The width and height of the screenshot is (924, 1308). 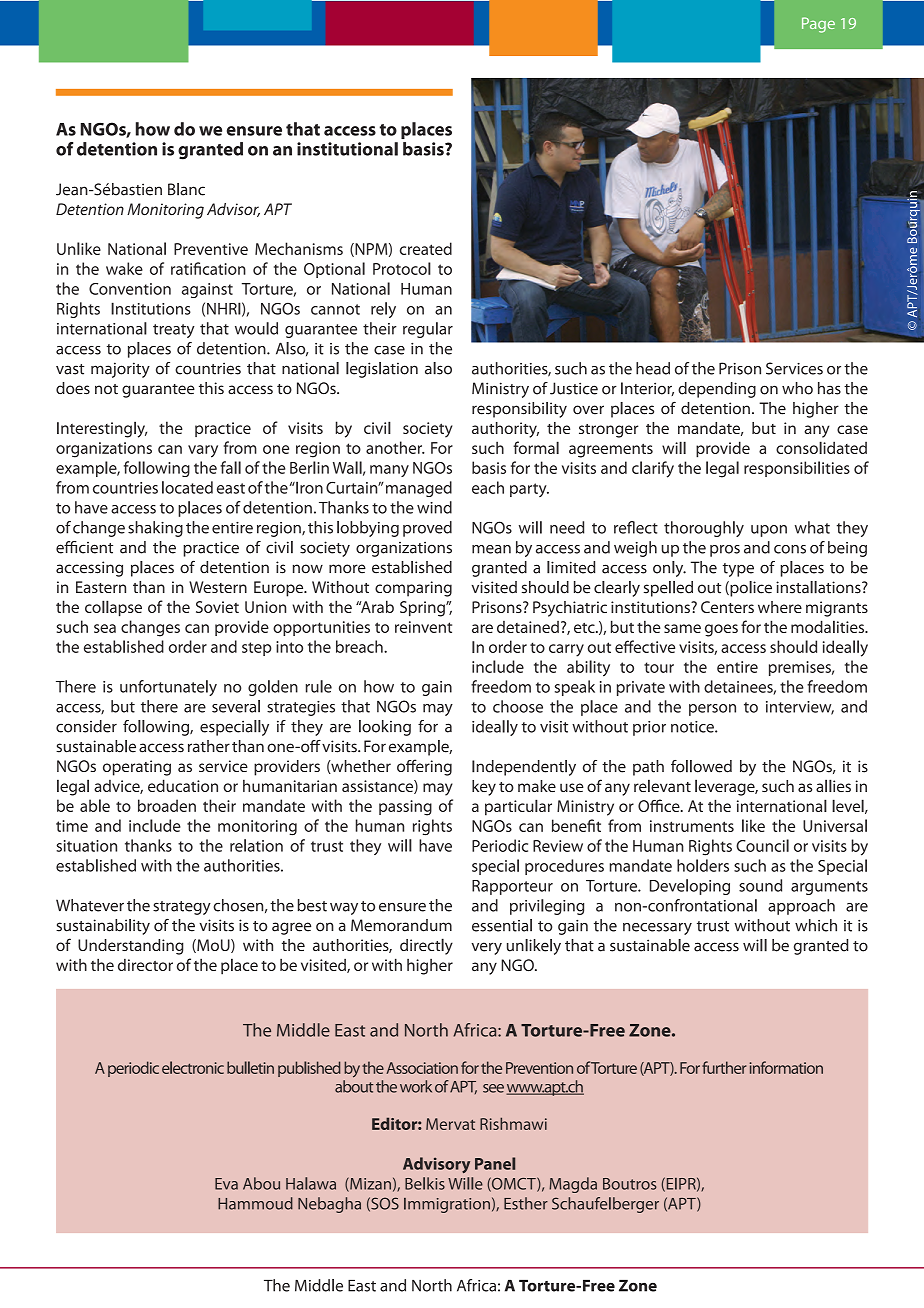 I want to click on collapse, so click(x=113, y=608).
